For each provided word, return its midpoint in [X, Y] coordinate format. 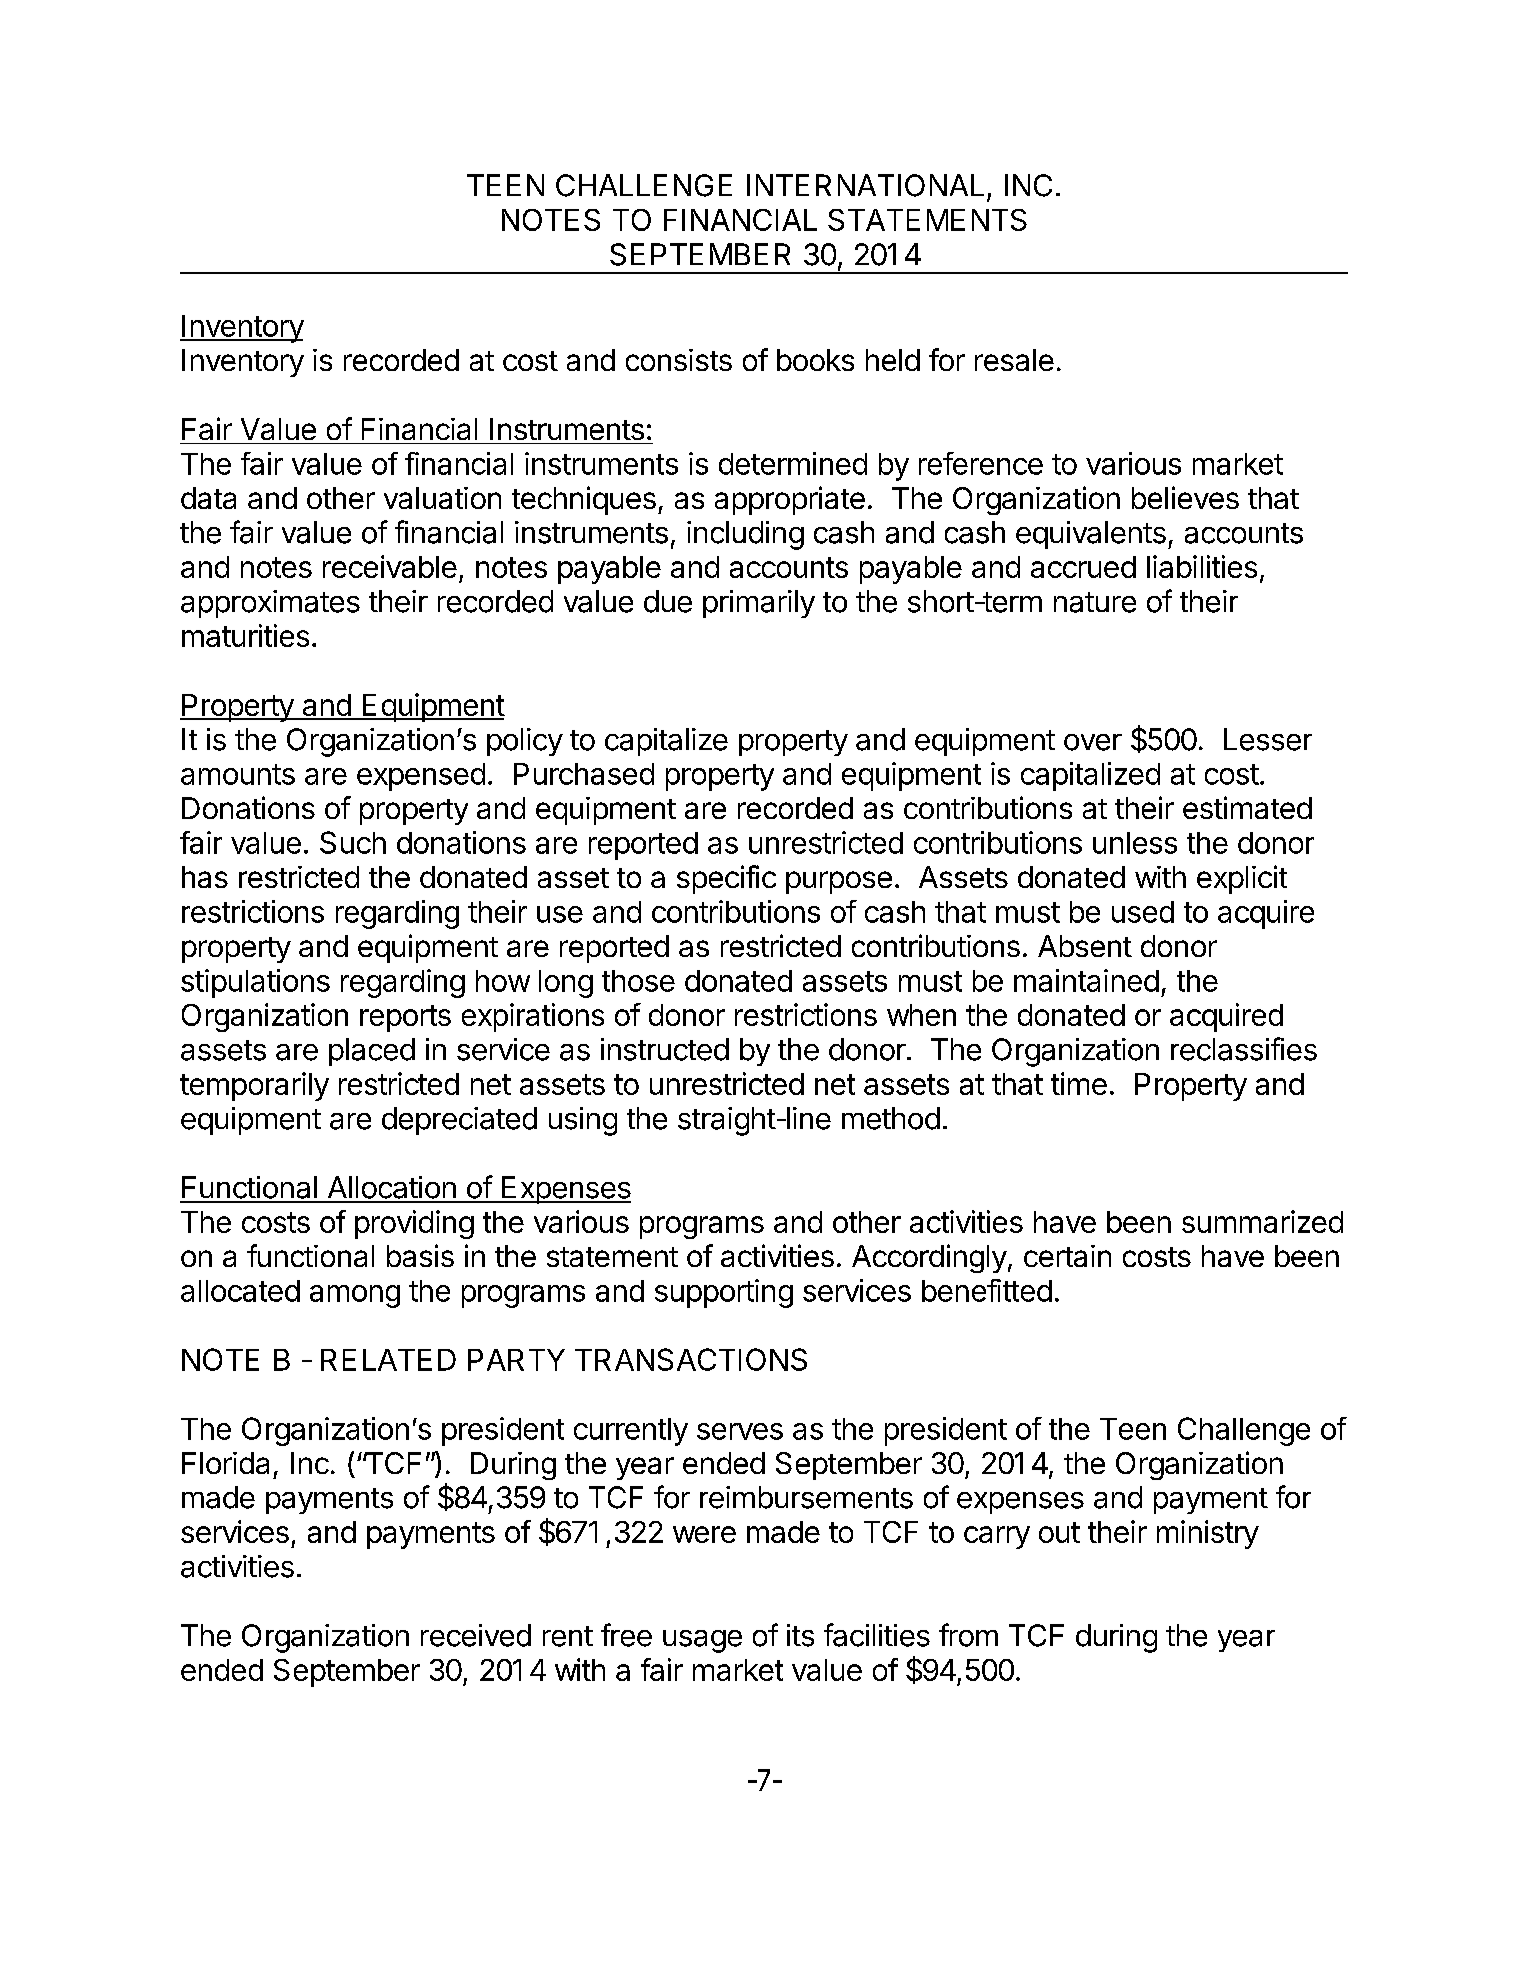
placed [372, 1052]
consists [679, 360]
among [355, 1296]
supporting [724, 1293]
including [745, 535]
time [1079, 1083]
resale [1014, 360]
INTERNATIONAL [865, 185]
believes [1185, 497]
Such [353, 842]
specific [726, 879]
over [1093, 742]
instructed [665, 1049]
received [476, 1635]
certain [1067, 1256]
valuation [442, 498]
